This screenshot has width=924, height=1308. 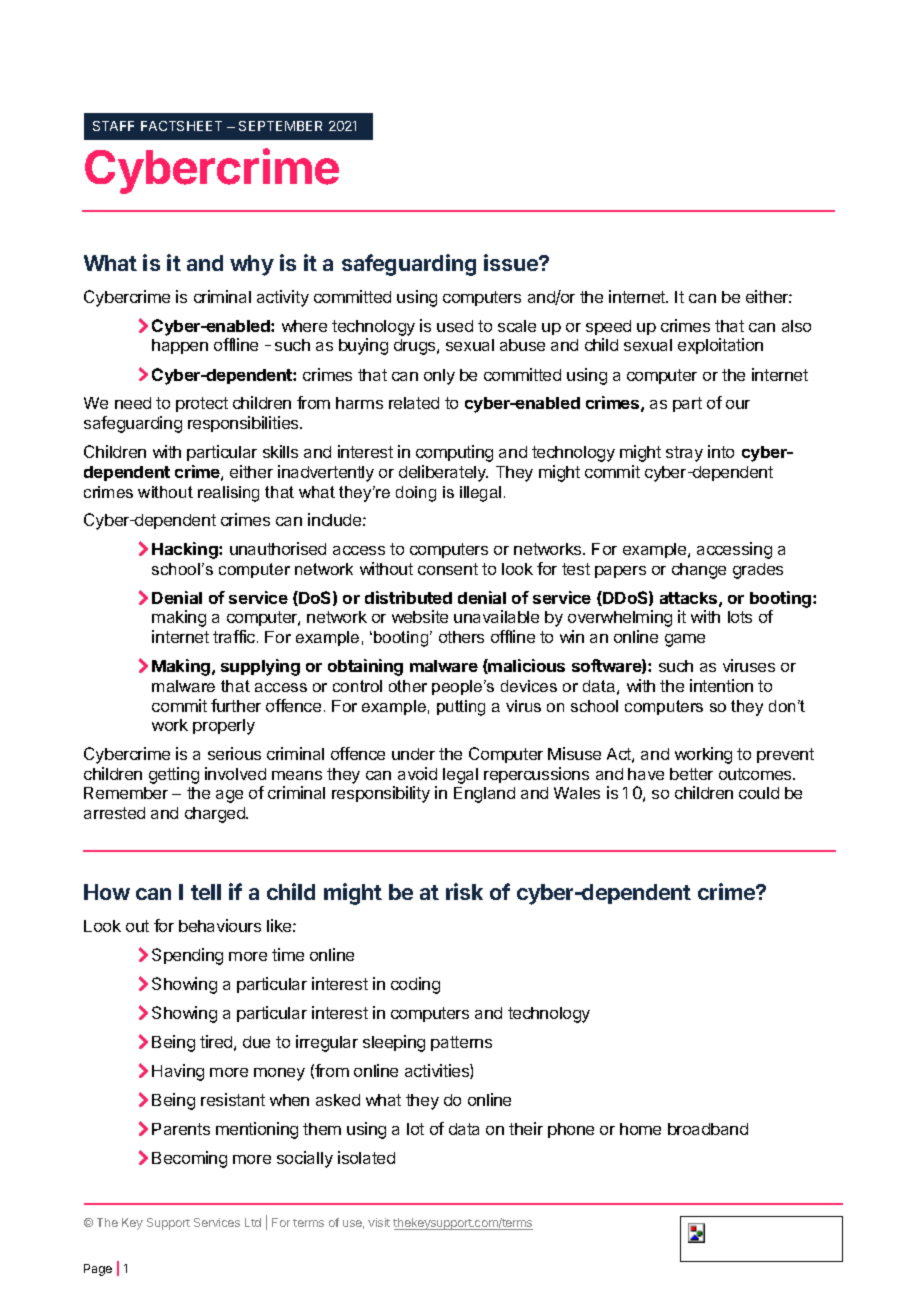 I want to click on Ltd, so click(x=253, y=1222).
